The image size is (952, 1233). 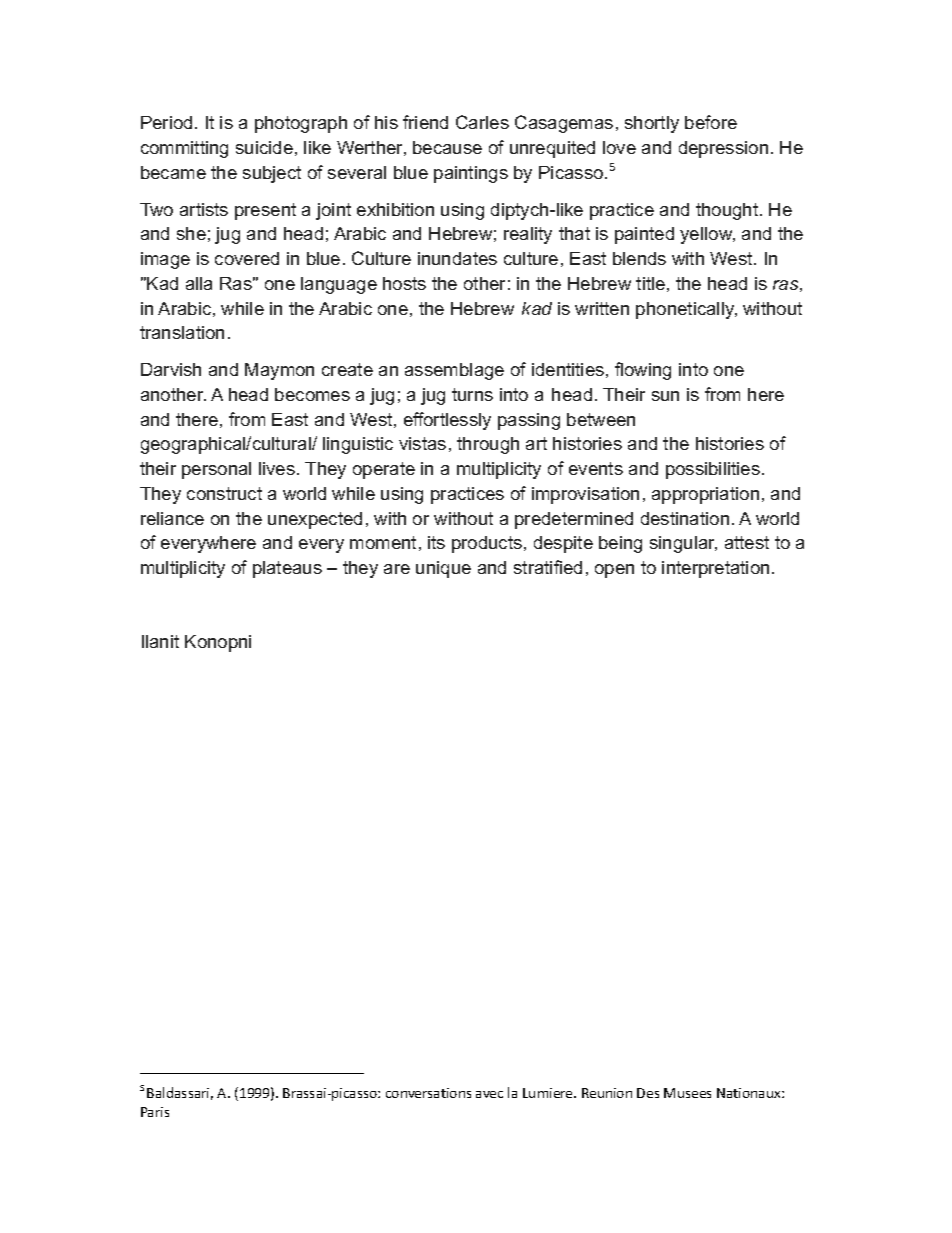 I want to click on plateaus, so click(x=287, y=569).
